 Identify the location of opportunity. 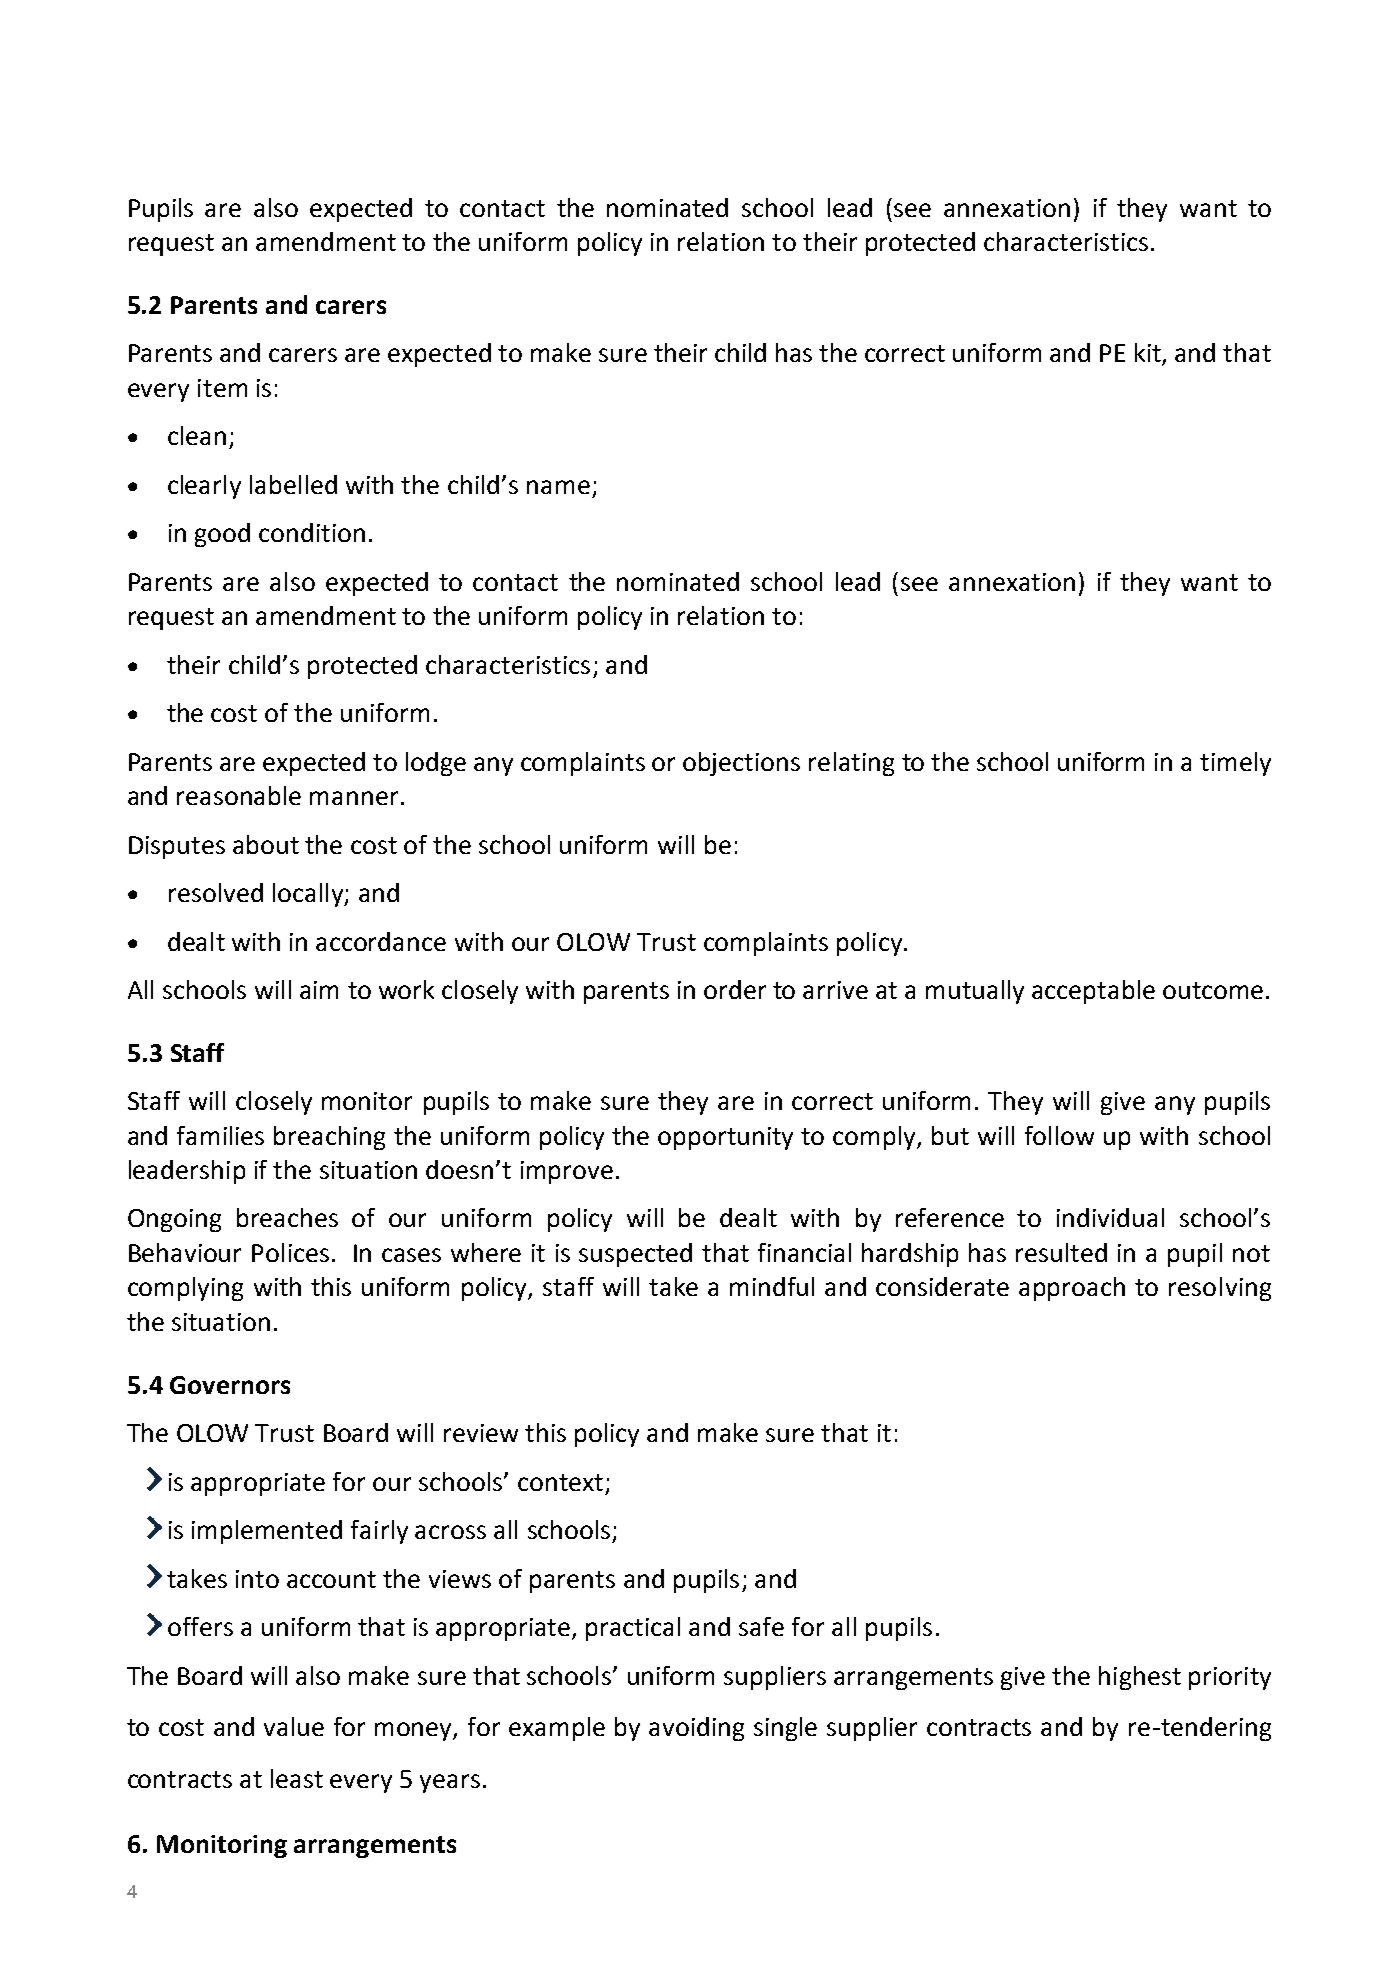
(725, 1138).
